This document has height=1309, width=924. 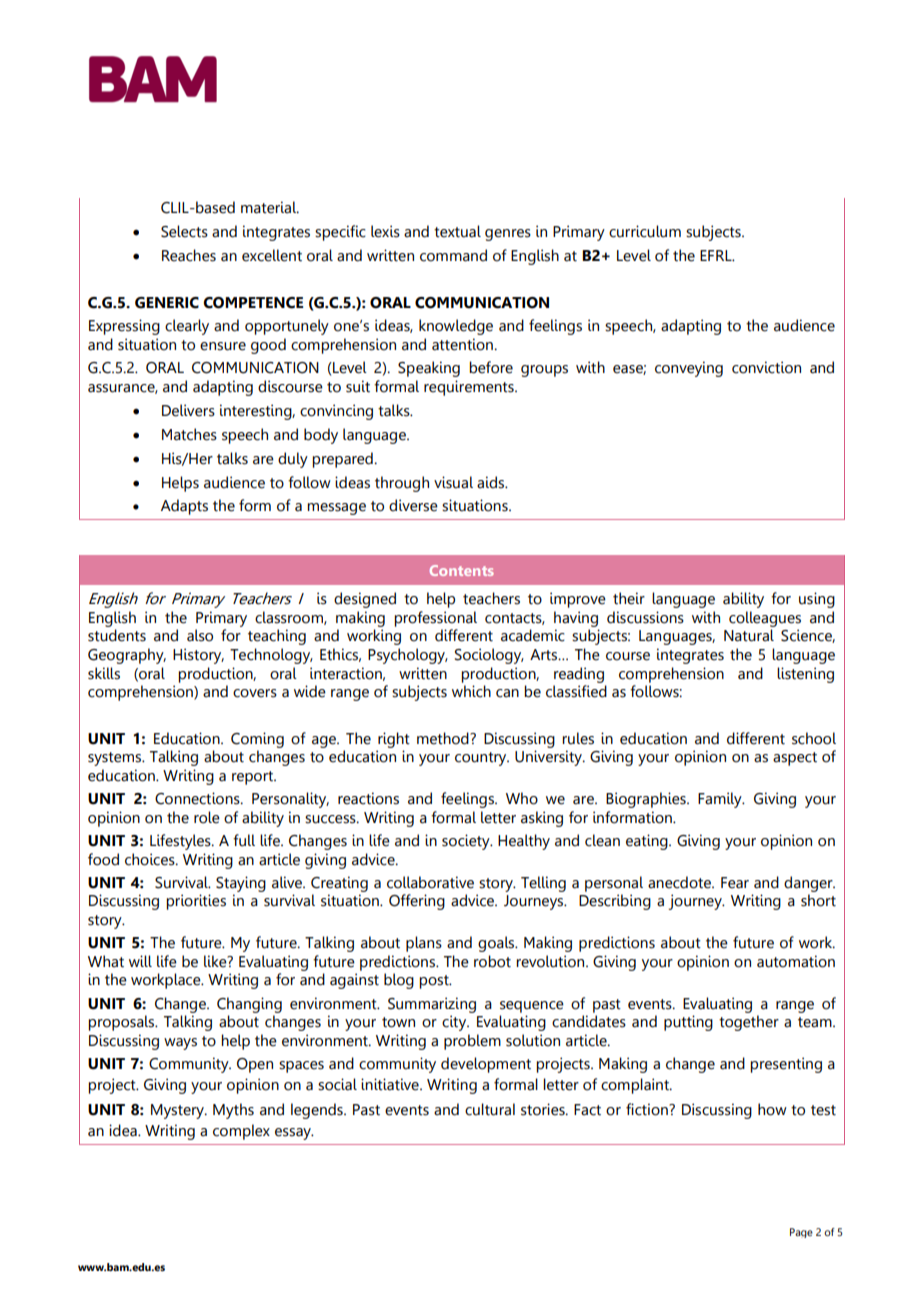 I want to click on method, so click(x=444, y=738).
